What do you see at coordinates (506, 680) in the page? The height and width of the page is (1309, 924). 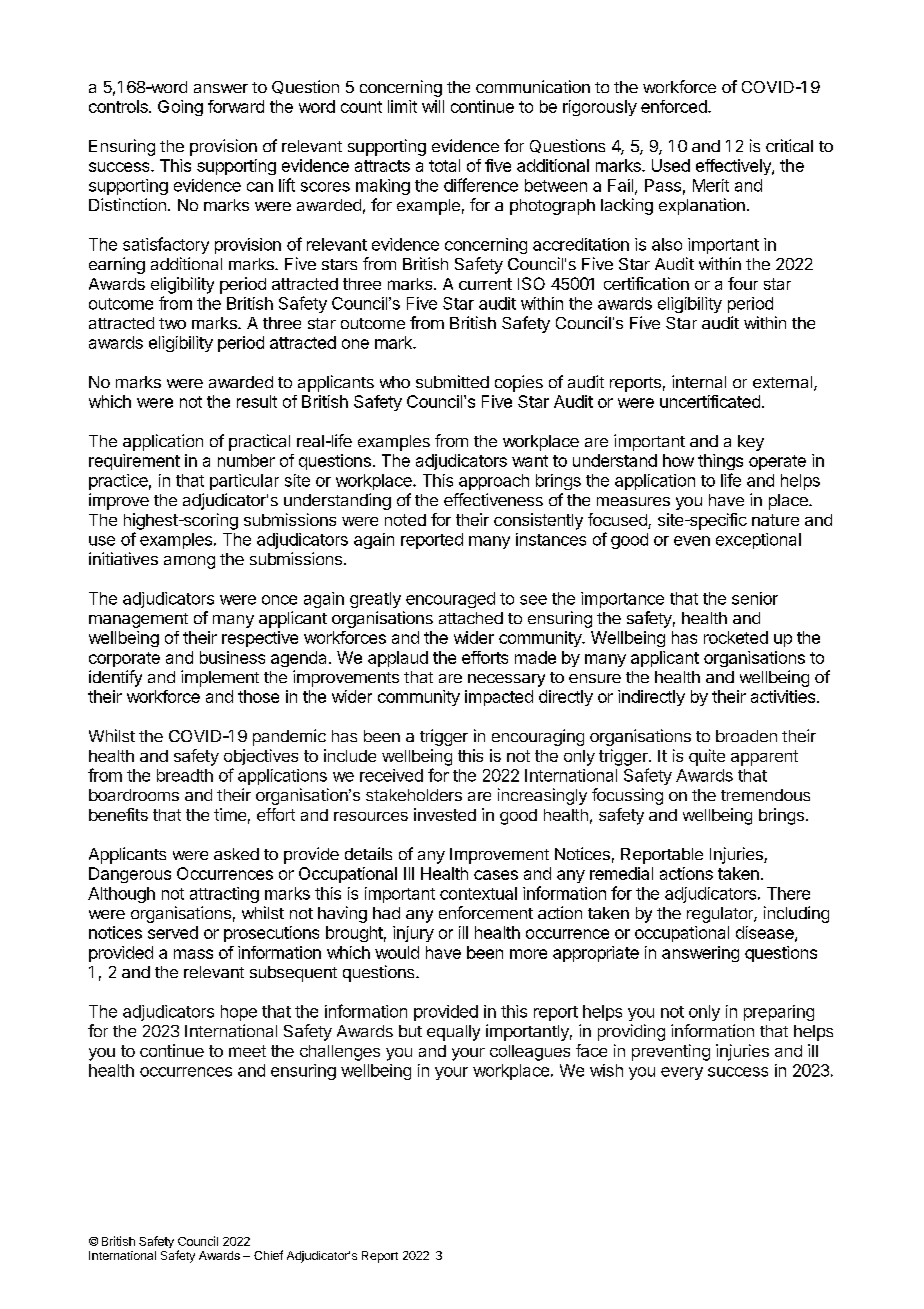 I see `necessary` at bounding box center [506, 680].
